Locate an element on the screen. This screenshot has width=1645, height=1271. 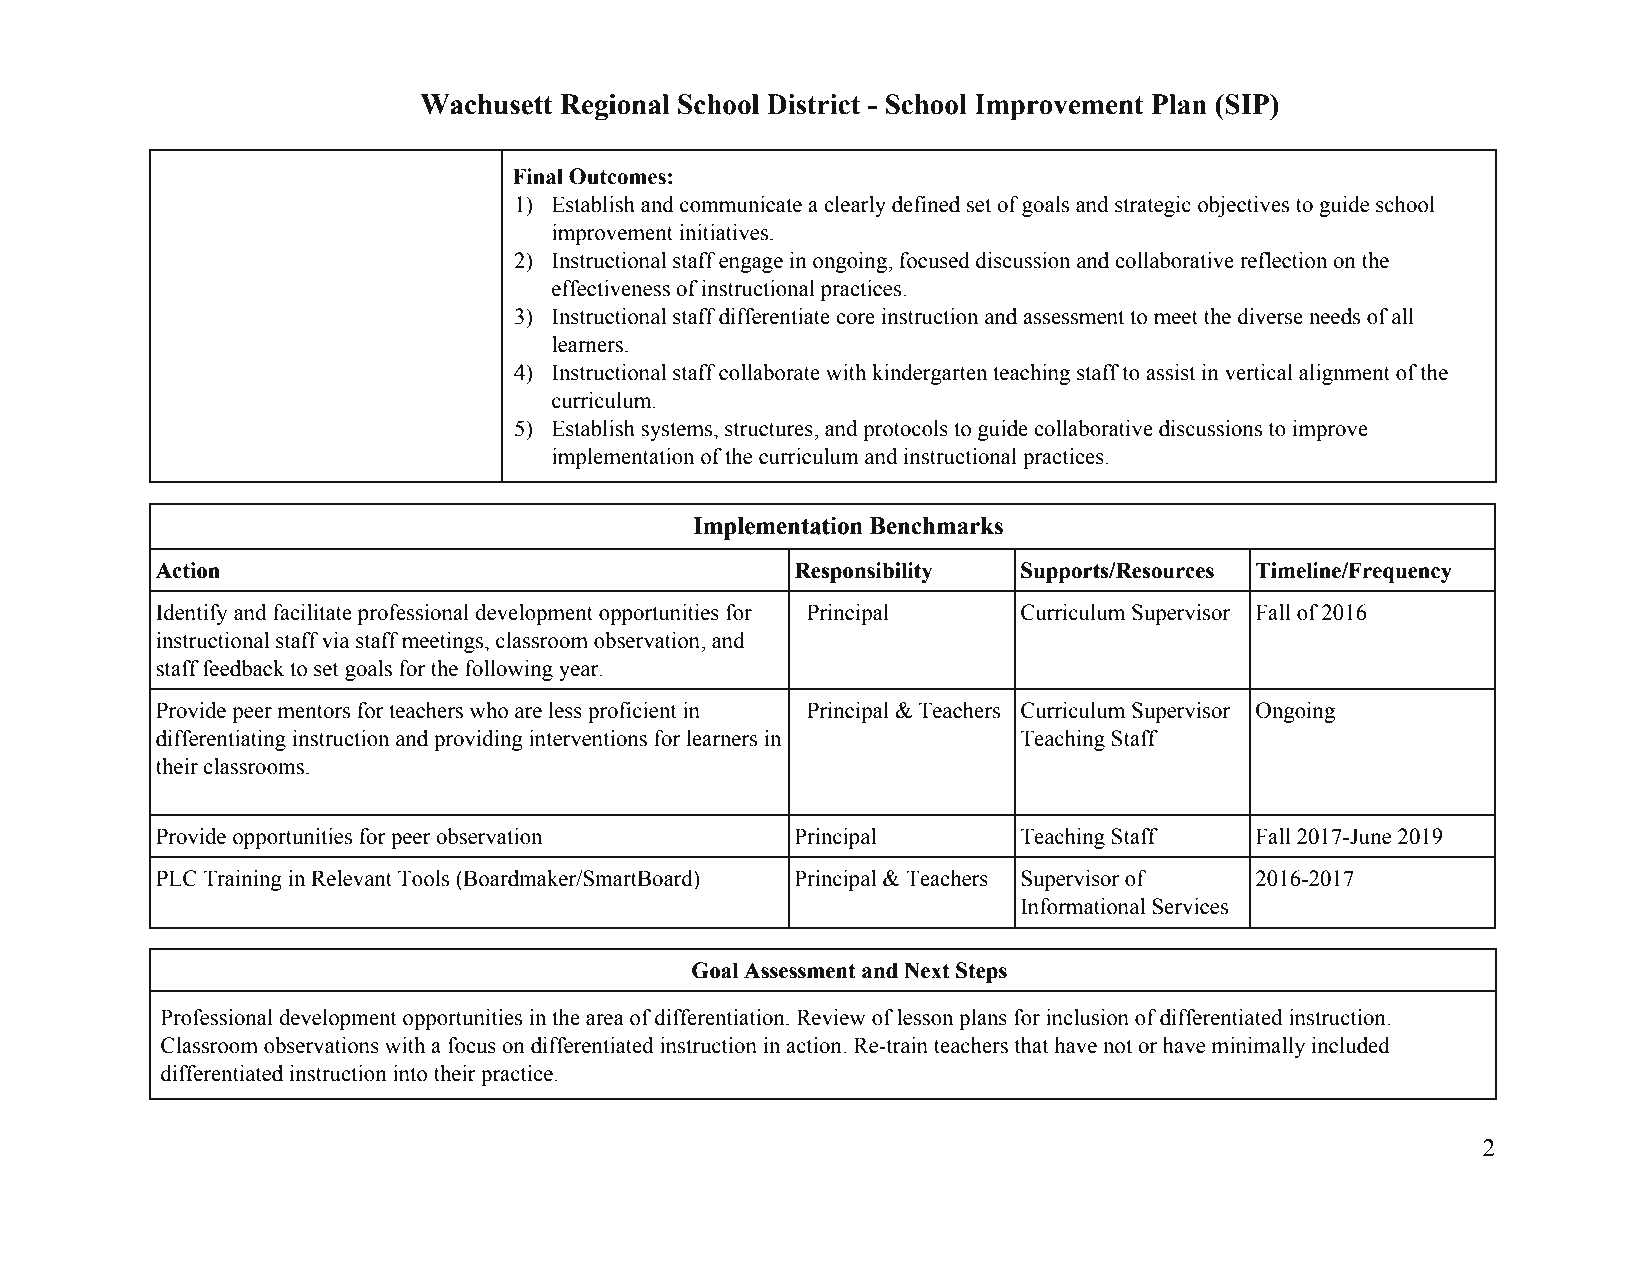
Final is located at coordinates (538, 176).
